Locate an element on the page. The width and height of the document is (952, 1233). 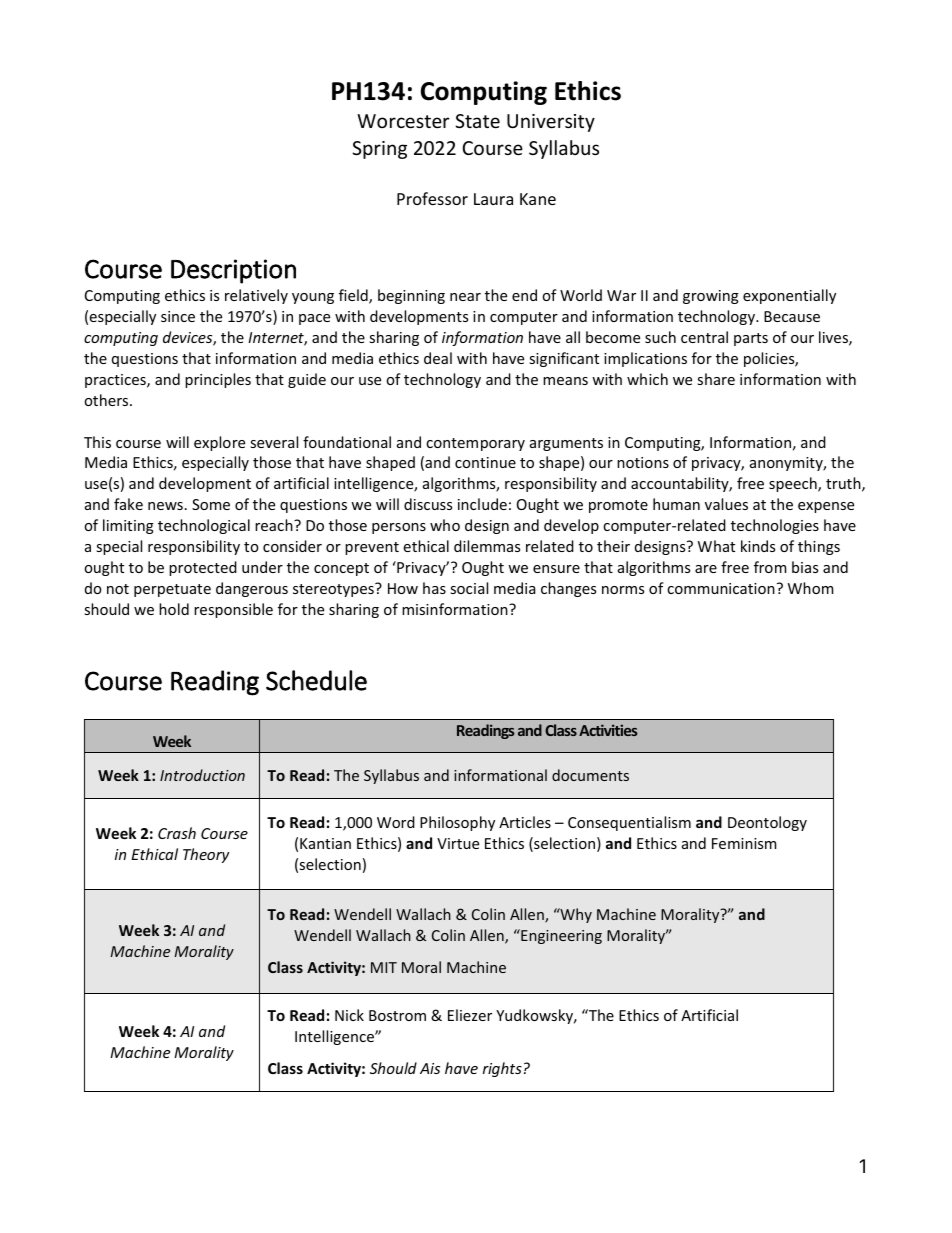
Schedule is located at coordinates (316, 680).
